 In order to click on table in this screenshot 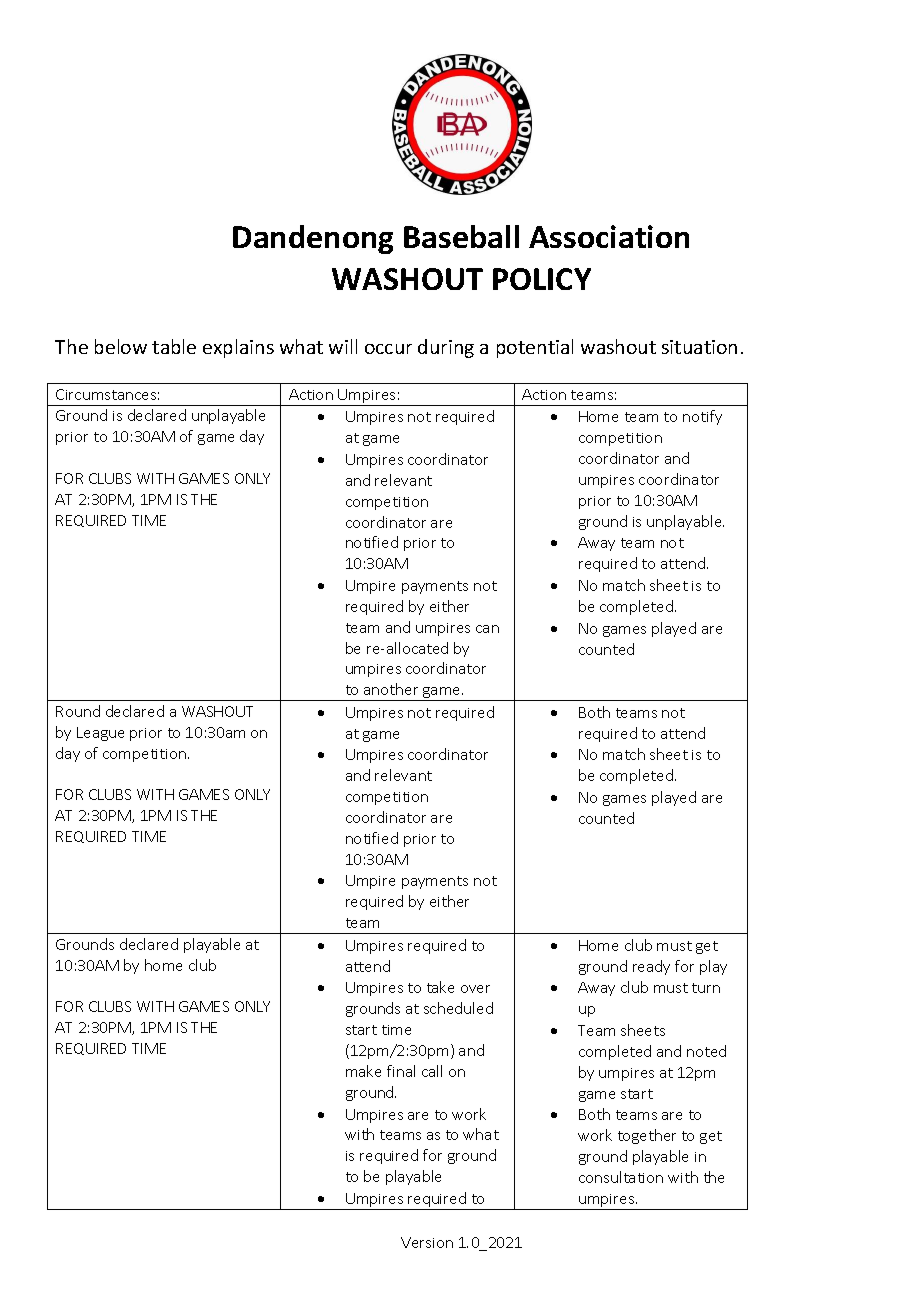, I will do `click(174, 346)`.
